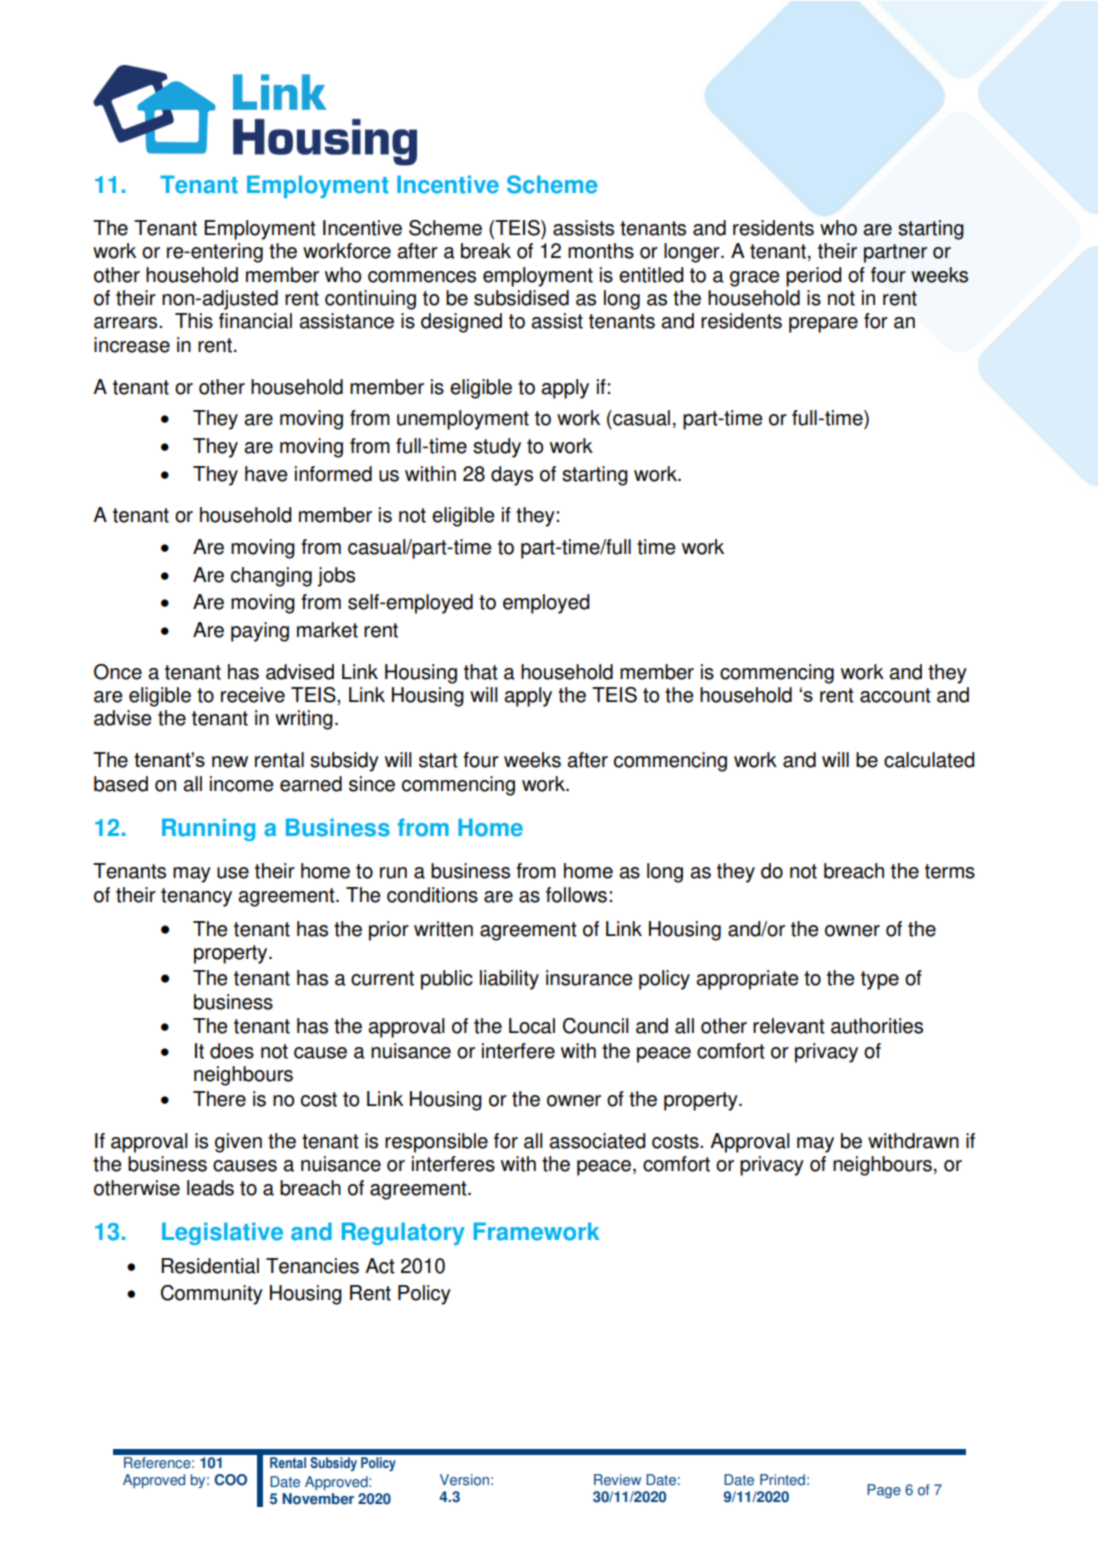 The height and width of the image is (1553, 1098). What do you see at coordinates (576, 895) in the image?
I see `follows` at bounding box center [576, 895].
